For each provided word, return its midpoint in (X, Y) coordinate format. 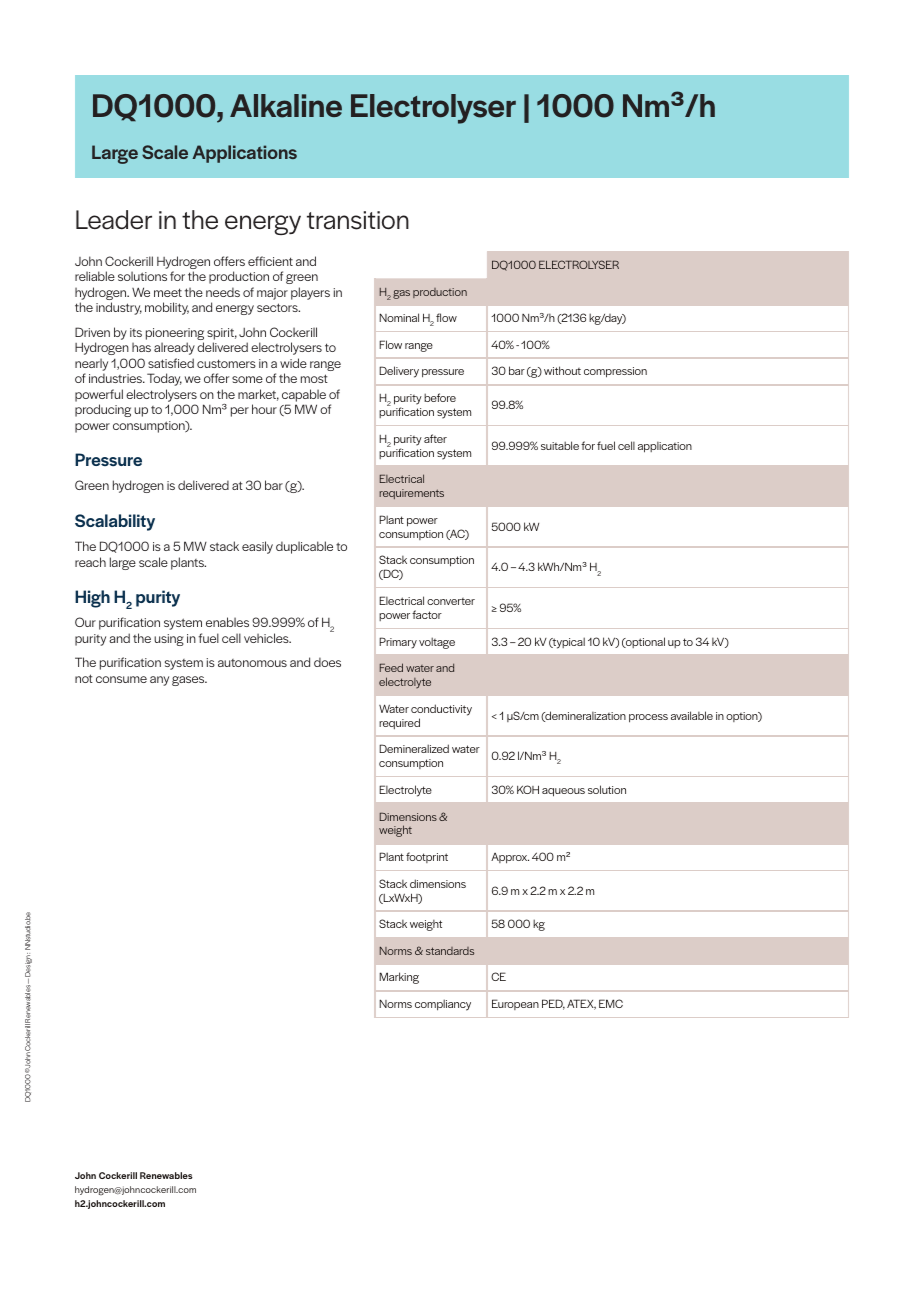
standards (450, 951)
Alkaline (286, 106)
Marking (399, 978)
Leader (114, 220)
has (141, 347)
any (159, 681)
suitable (560, 445)
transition (358, 220)
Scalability (115, 522)
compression (615, 372)
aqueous (563, 792)
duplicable (304, 547)
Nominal (399, 317)
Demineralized (414, 748)
